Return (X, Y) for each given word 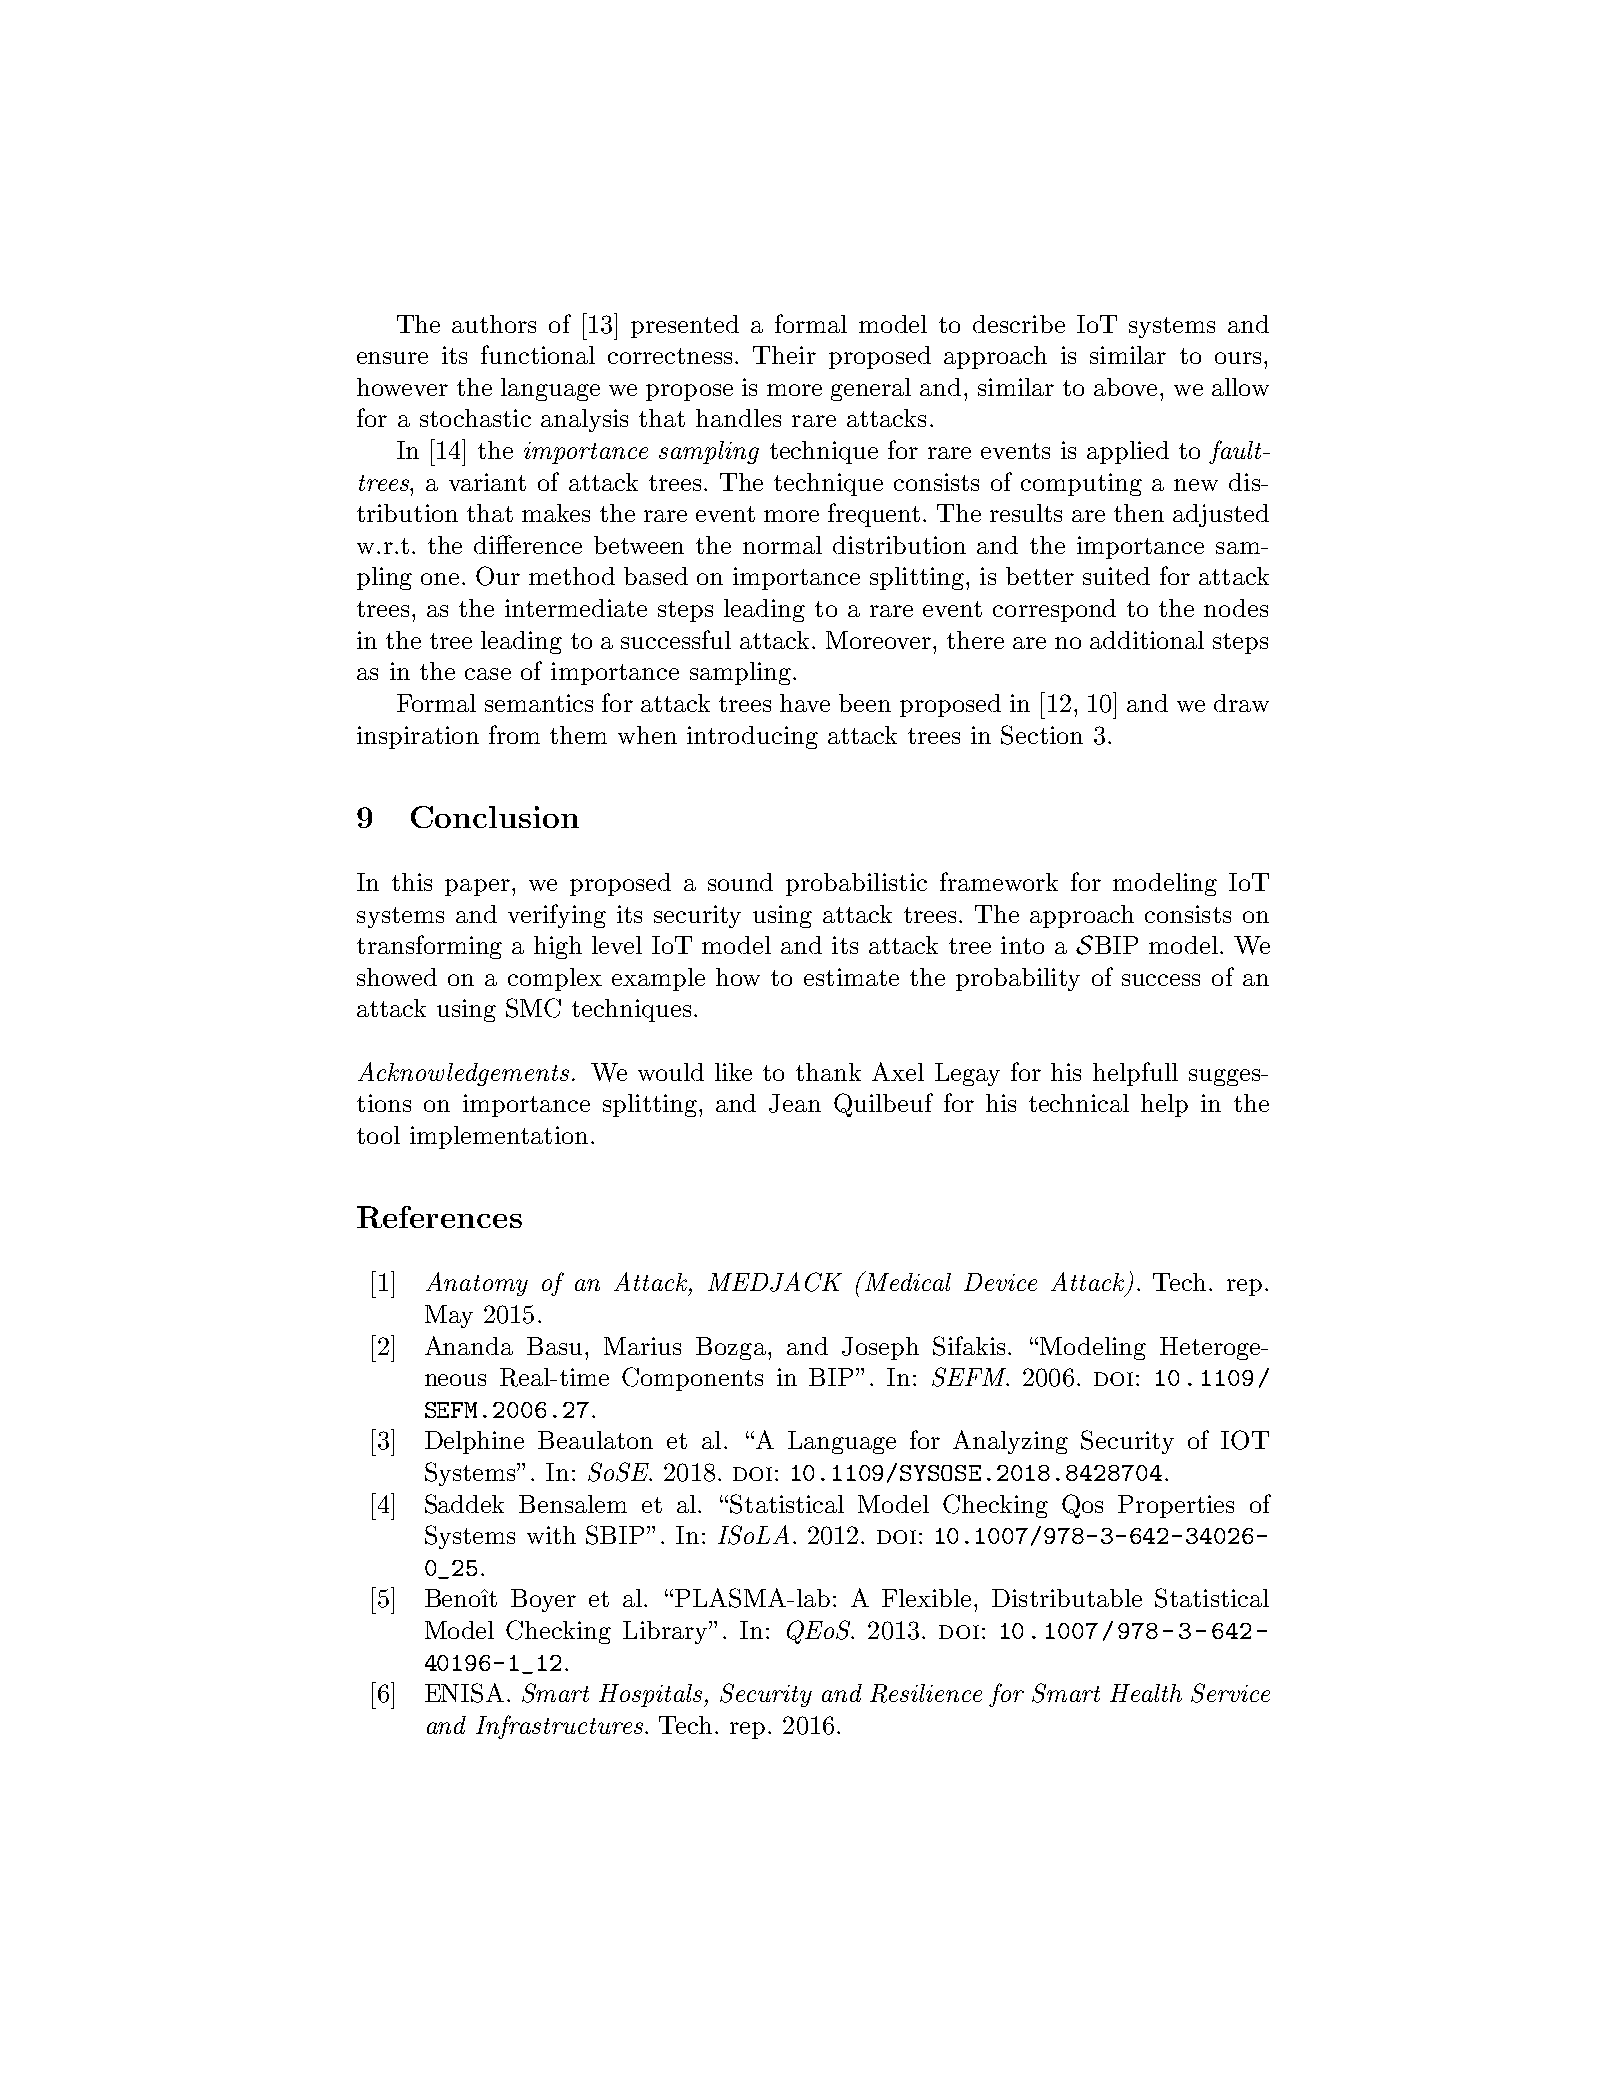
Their (784, 355)
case (488, 674)
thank (828, 1072)
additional (1147, 640)
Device (1000, 1282)
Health (1146, 1693)
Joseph (880, 1348)
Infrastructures (561, 1727)
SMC (533, 1008)
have (805, 703)
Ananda (469, 1345)
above (1125, 387)
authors (494, 324)
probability (1018, 979)
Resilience (926, 1693)
